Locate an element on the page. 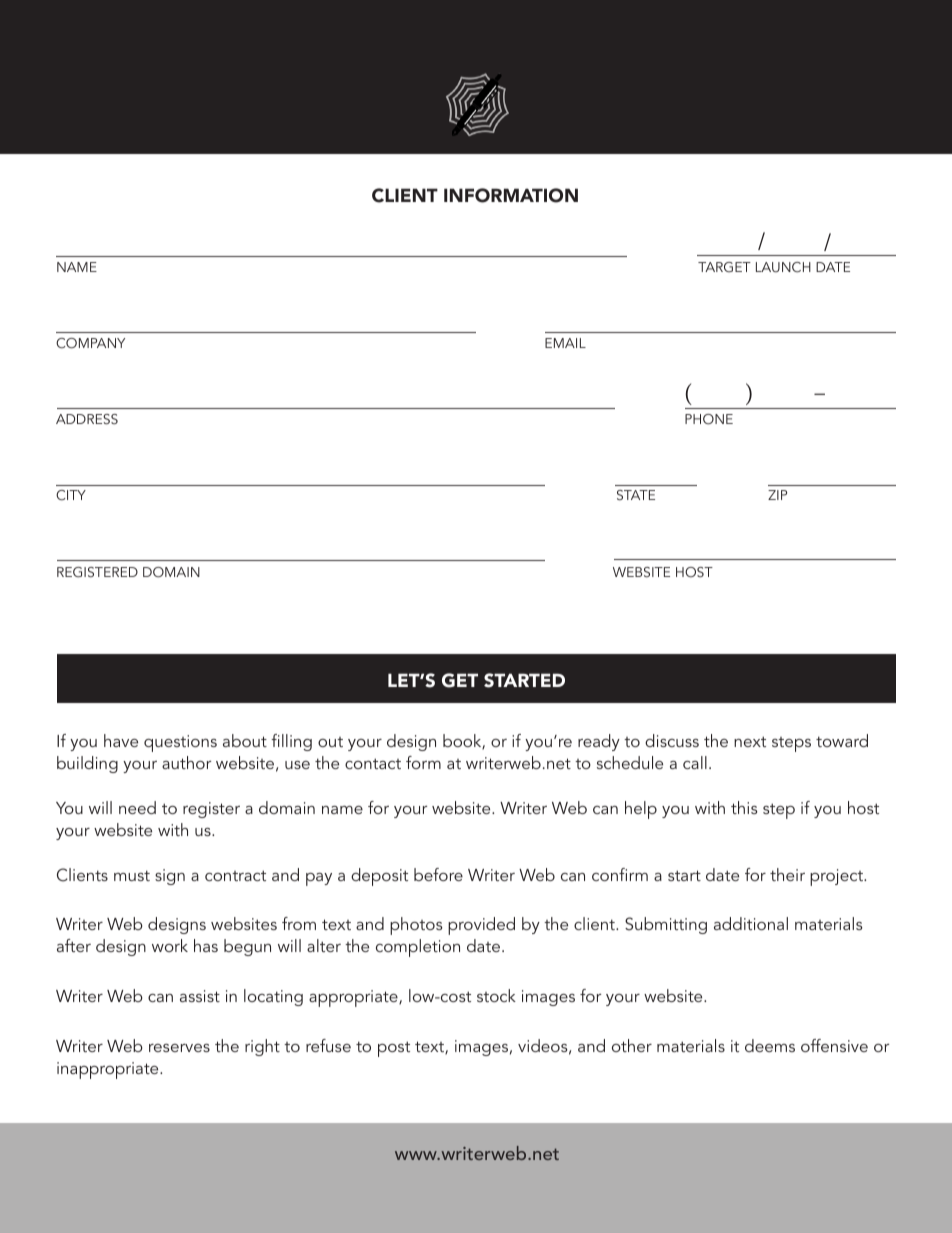  ready is located at coordinates (599, 742).
